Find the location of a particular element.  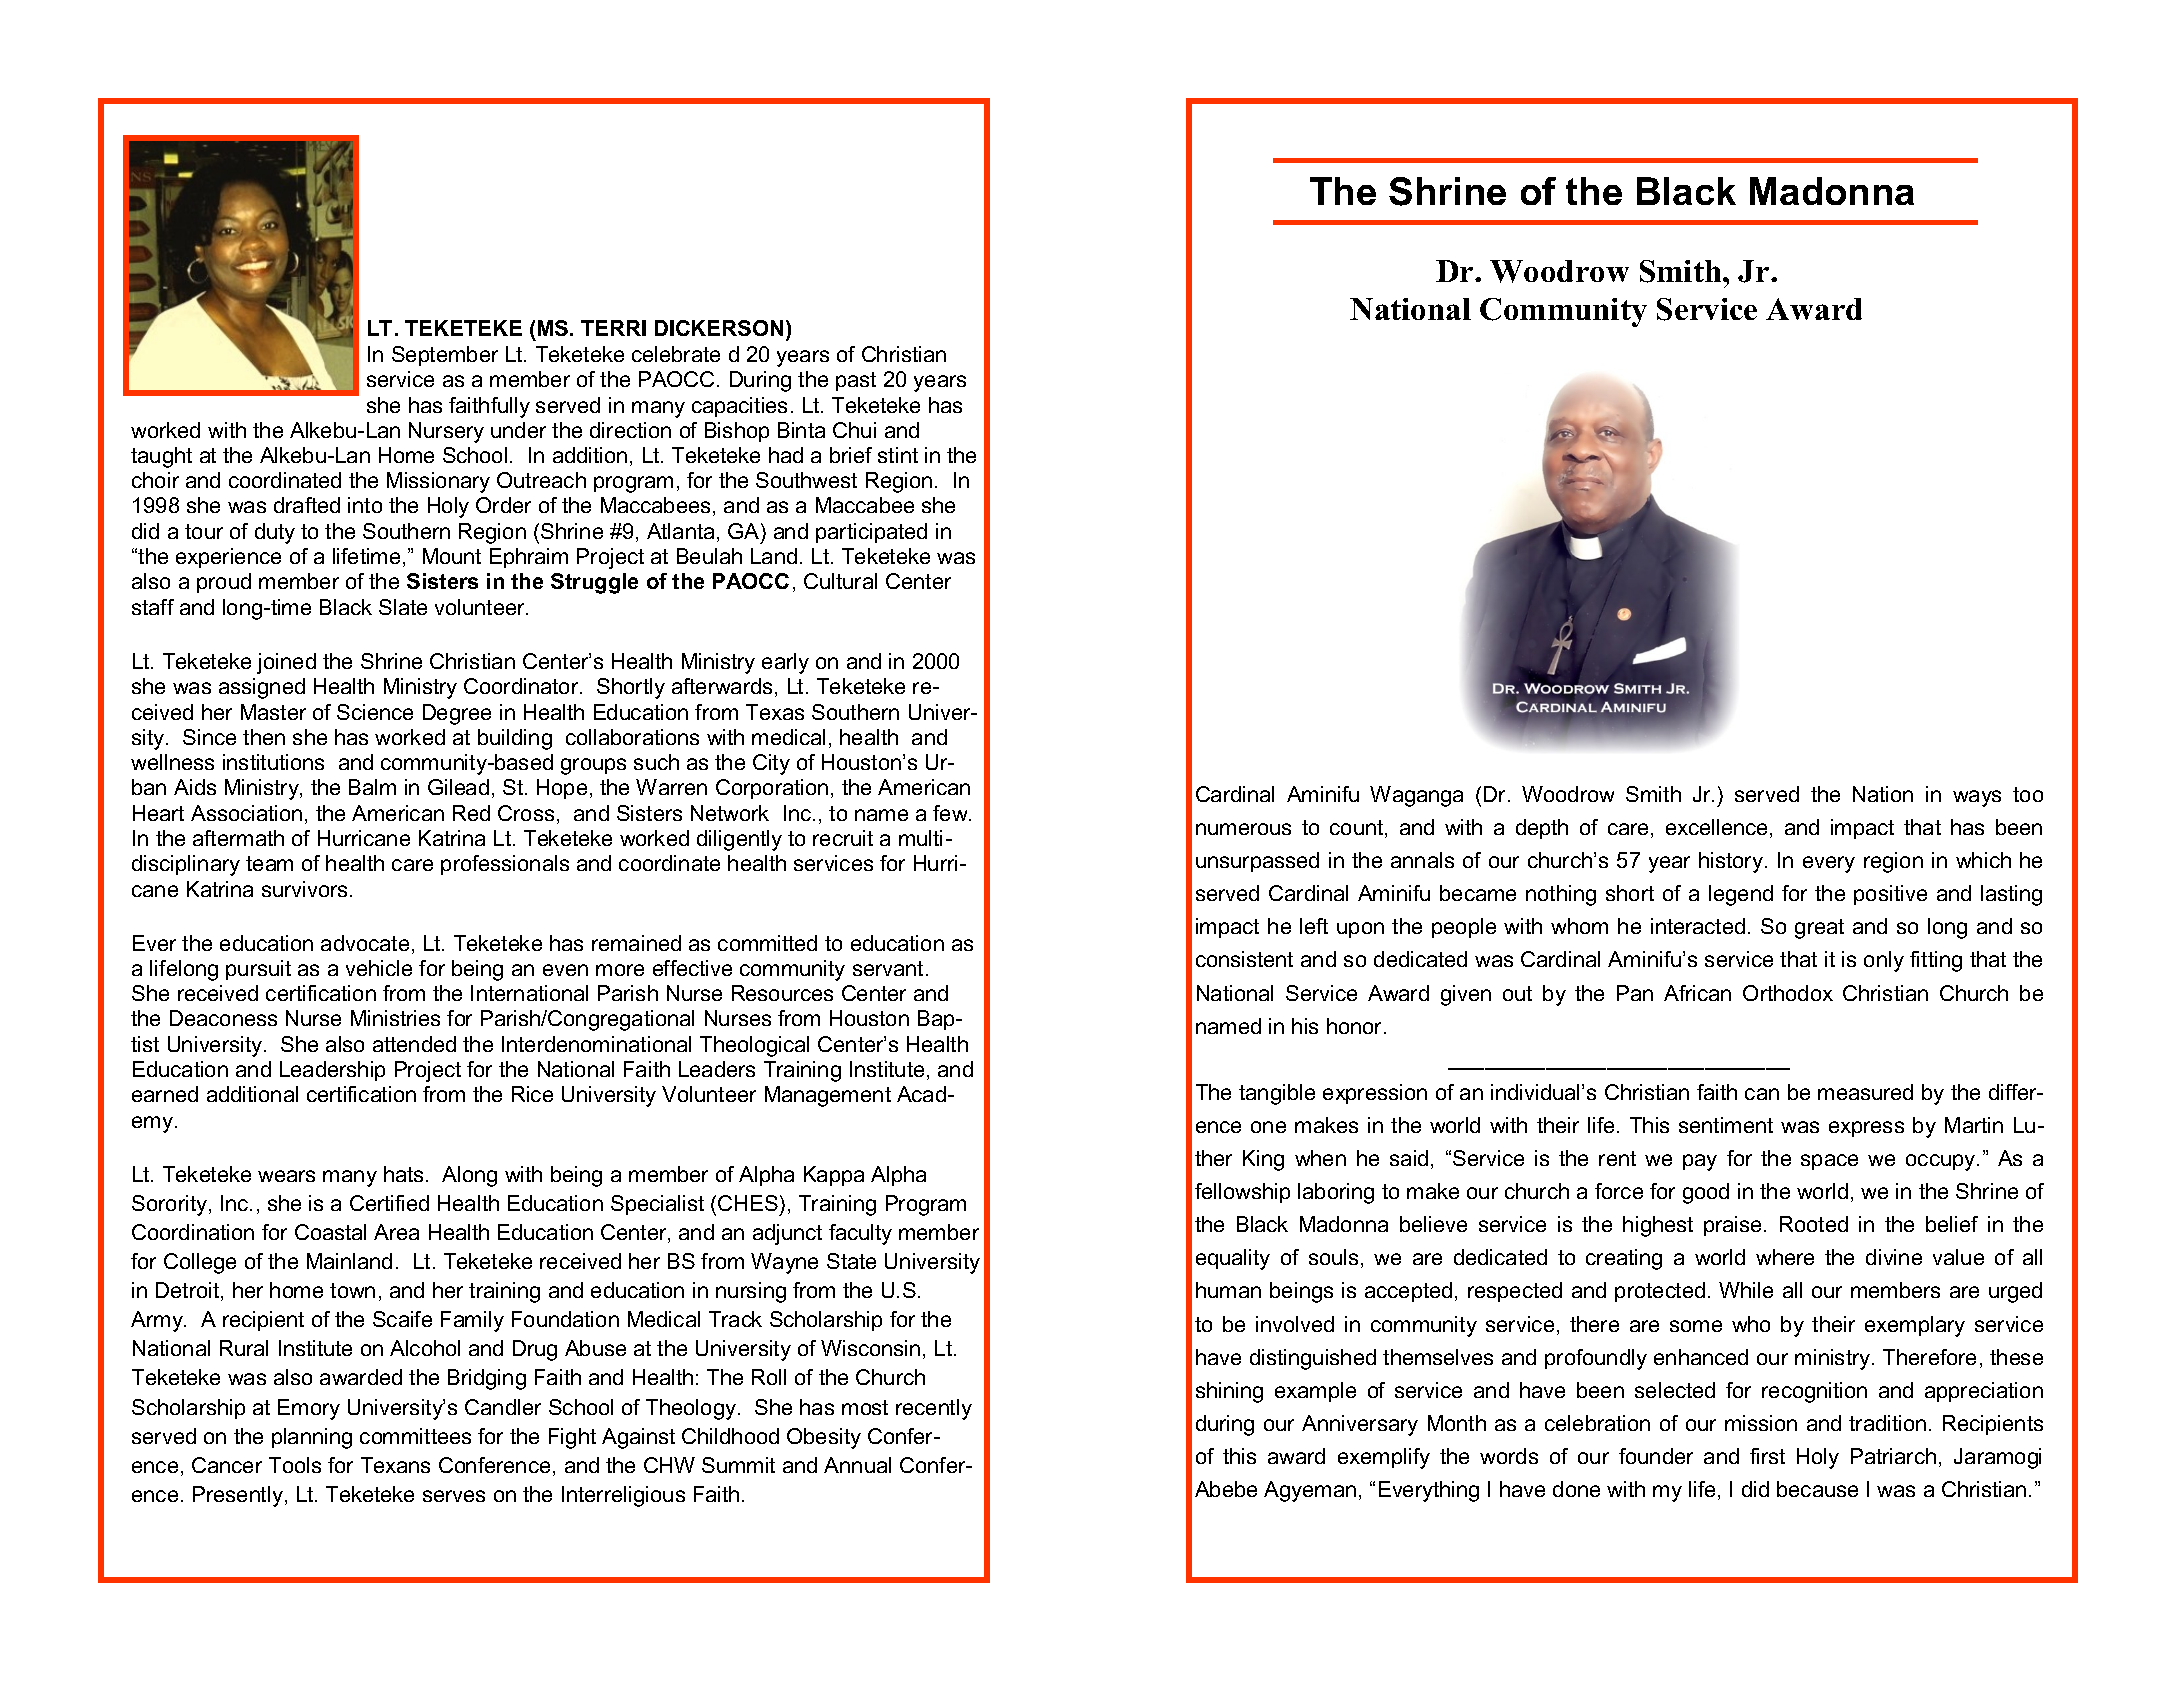

Rice is located at coordinates (532, 1094).
